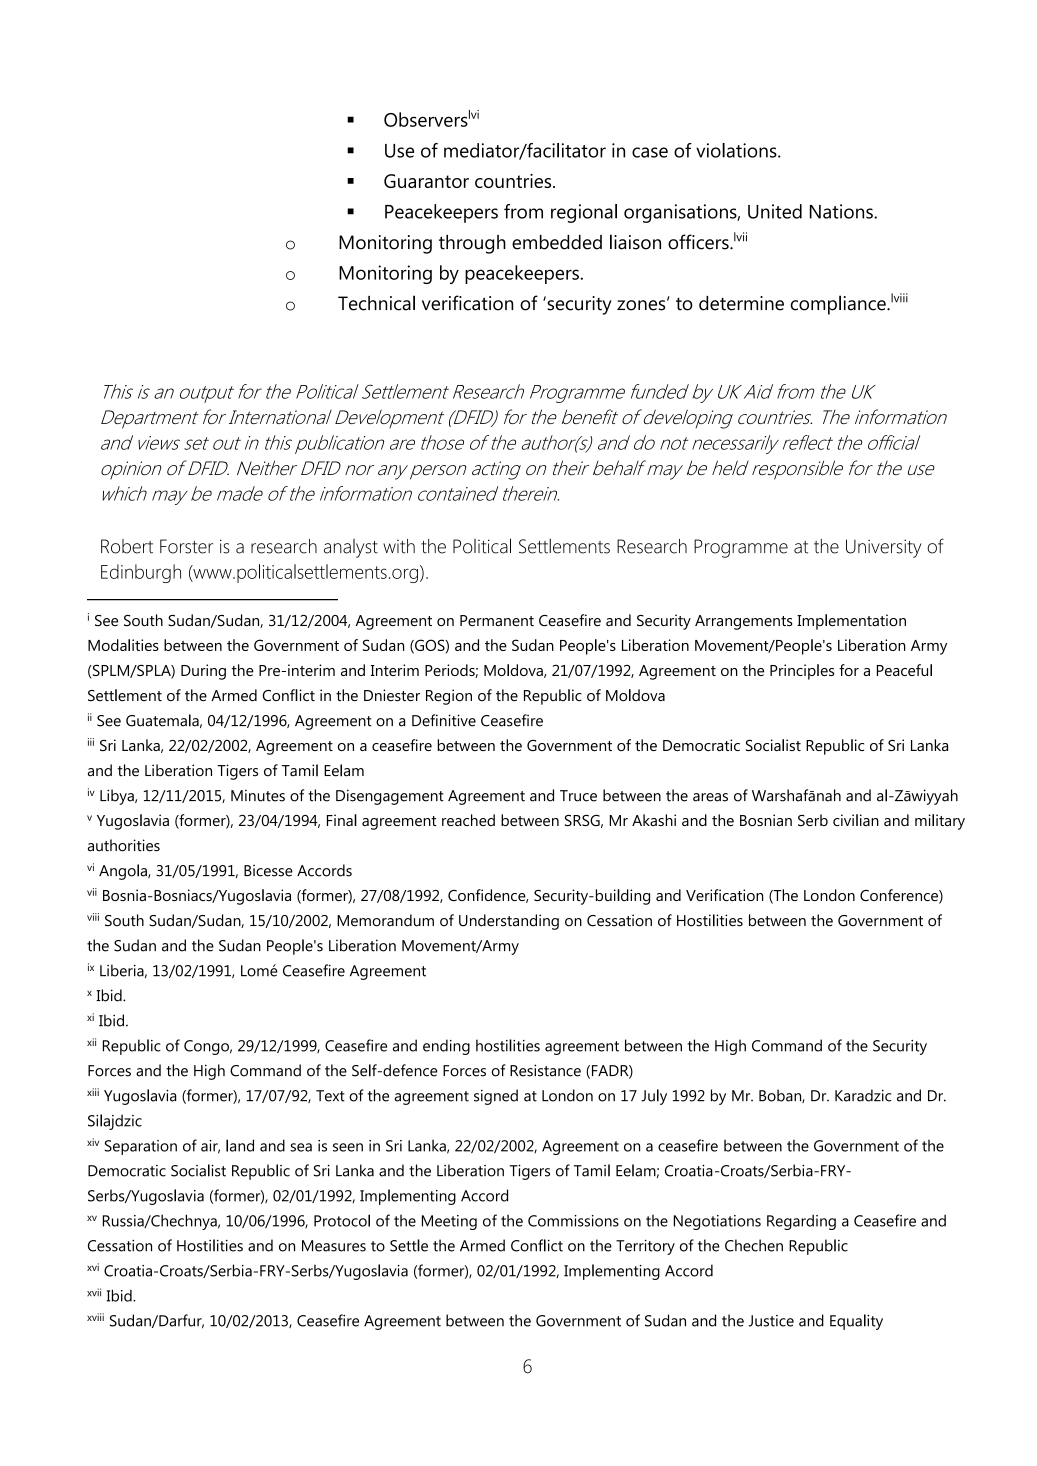  I want to click on During, so click(203, 672).
